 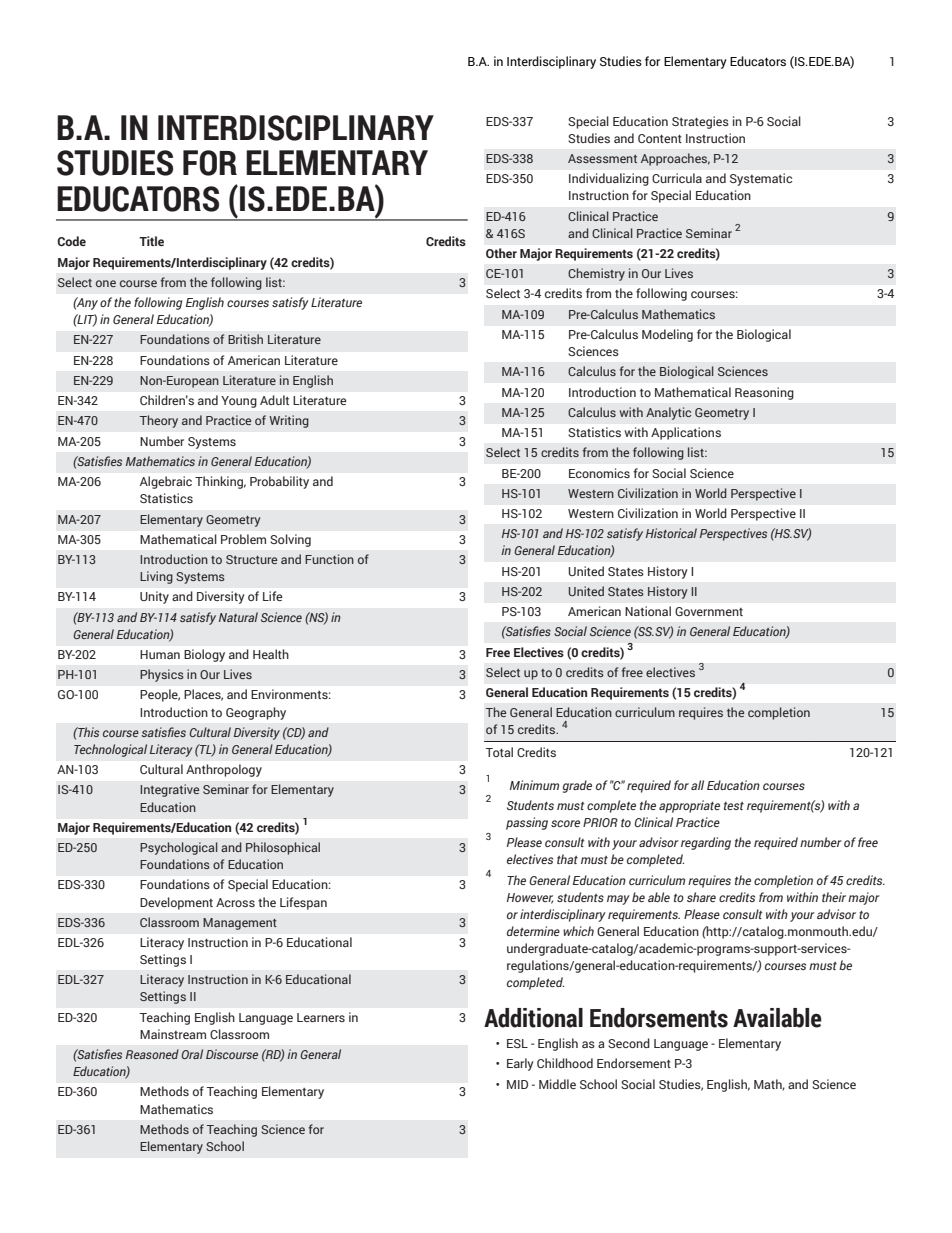 I want to click on Reasoned, so click(x=152, y=1054).
